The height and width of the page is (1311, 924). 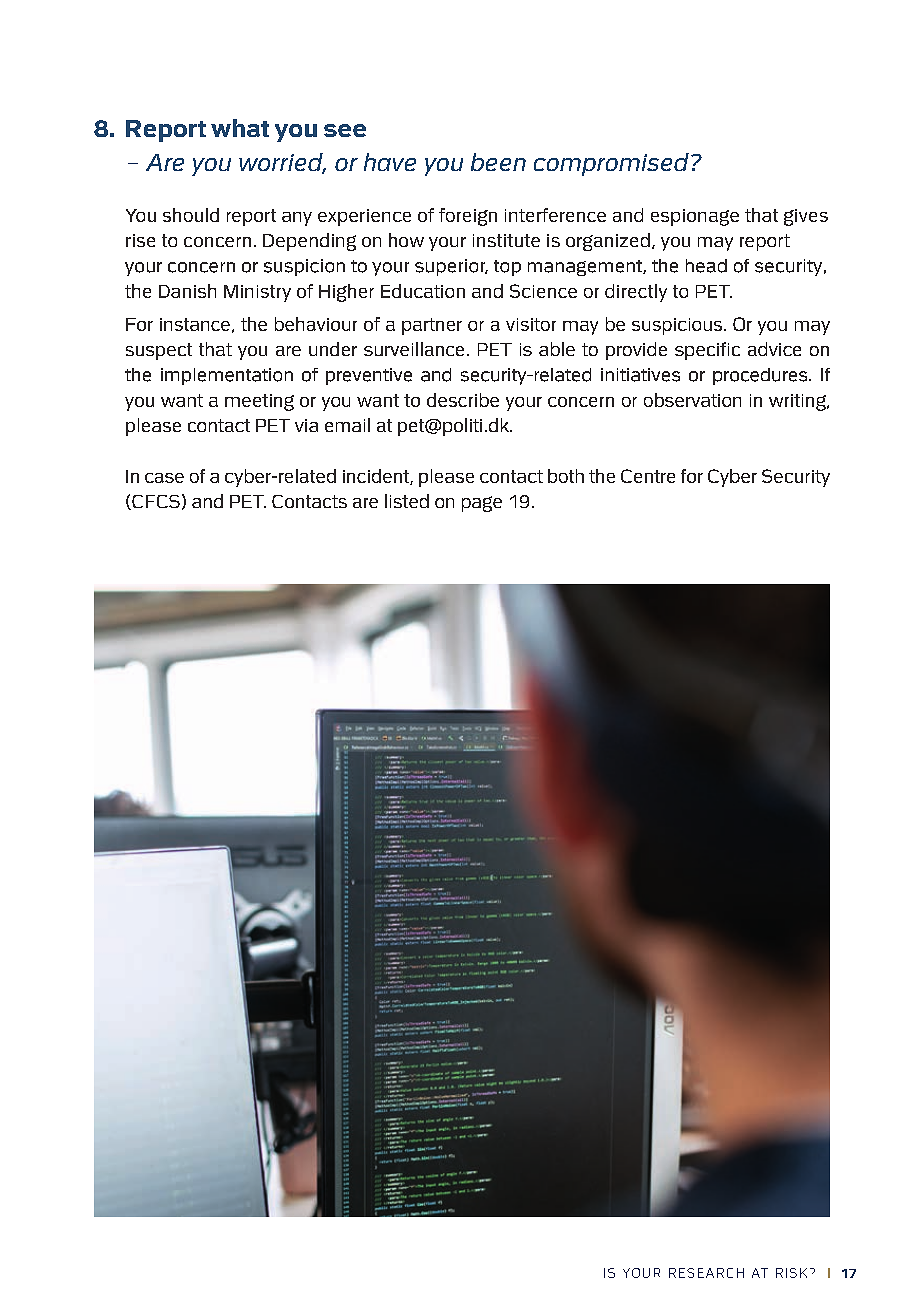 What do you see at coordinates (692, 400) in the page?
I see `observation` at bounding box center [692, 400].
